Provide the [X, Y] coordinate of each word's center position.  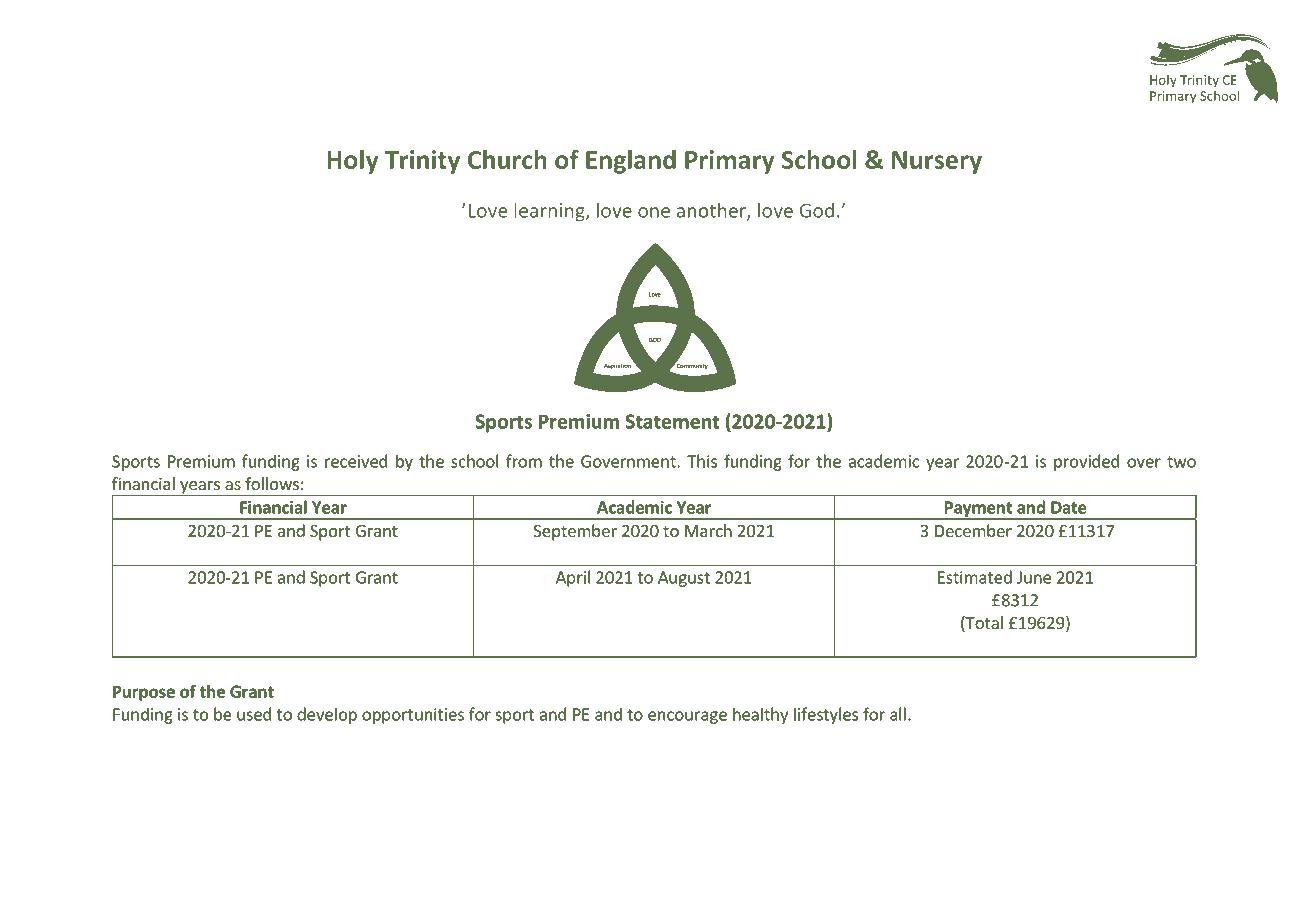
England [631, 162]
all [898, 714]
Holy [353, 162]
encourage [687, 717]
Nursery [937, 162]
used [254, 714]
